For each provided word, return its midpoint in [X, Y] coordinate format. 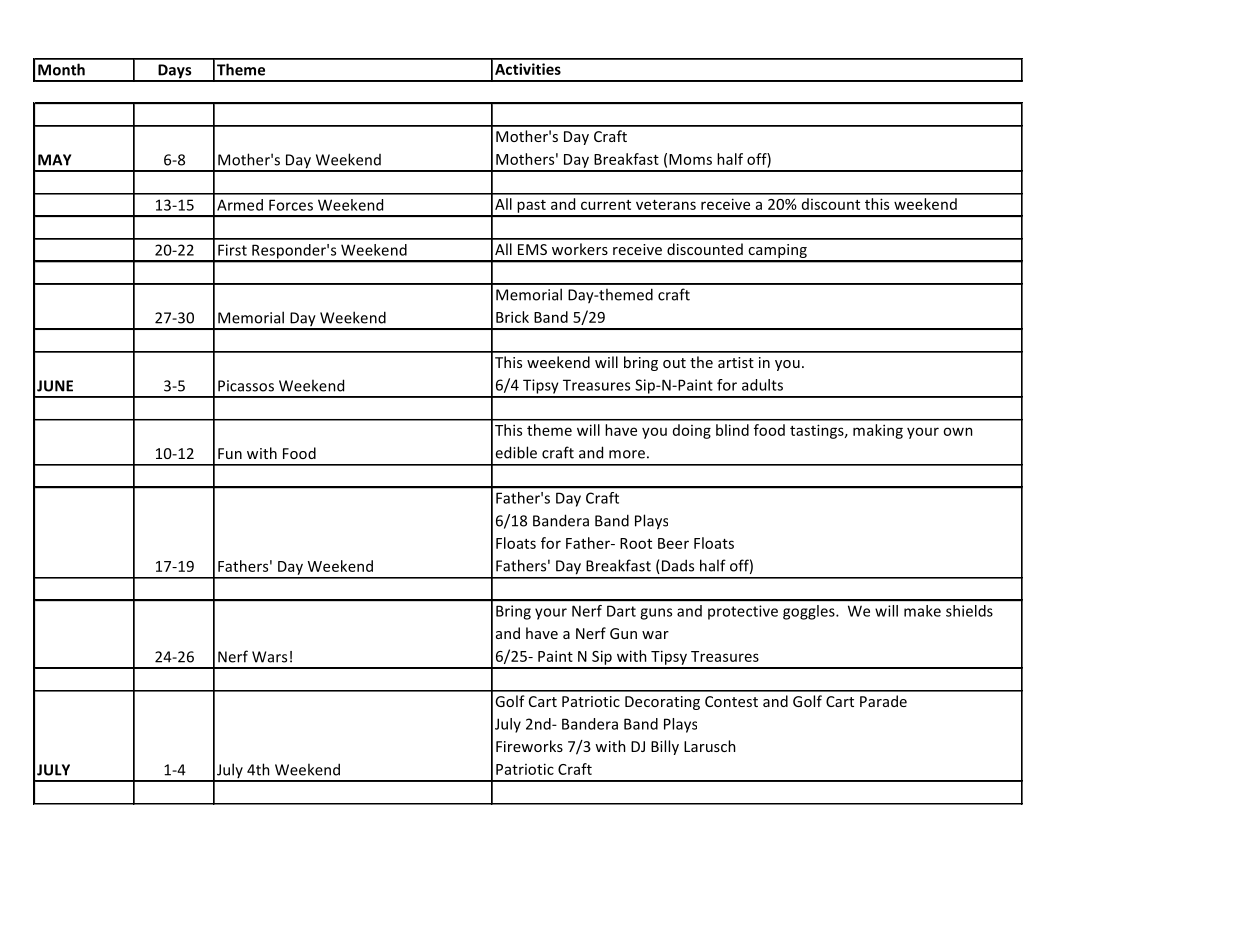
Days [175, 72]
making [878, 431]
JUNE [55, 386]
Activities [528, 69]
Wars [269, 657]
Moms [690, 159]
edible [516, 452]
